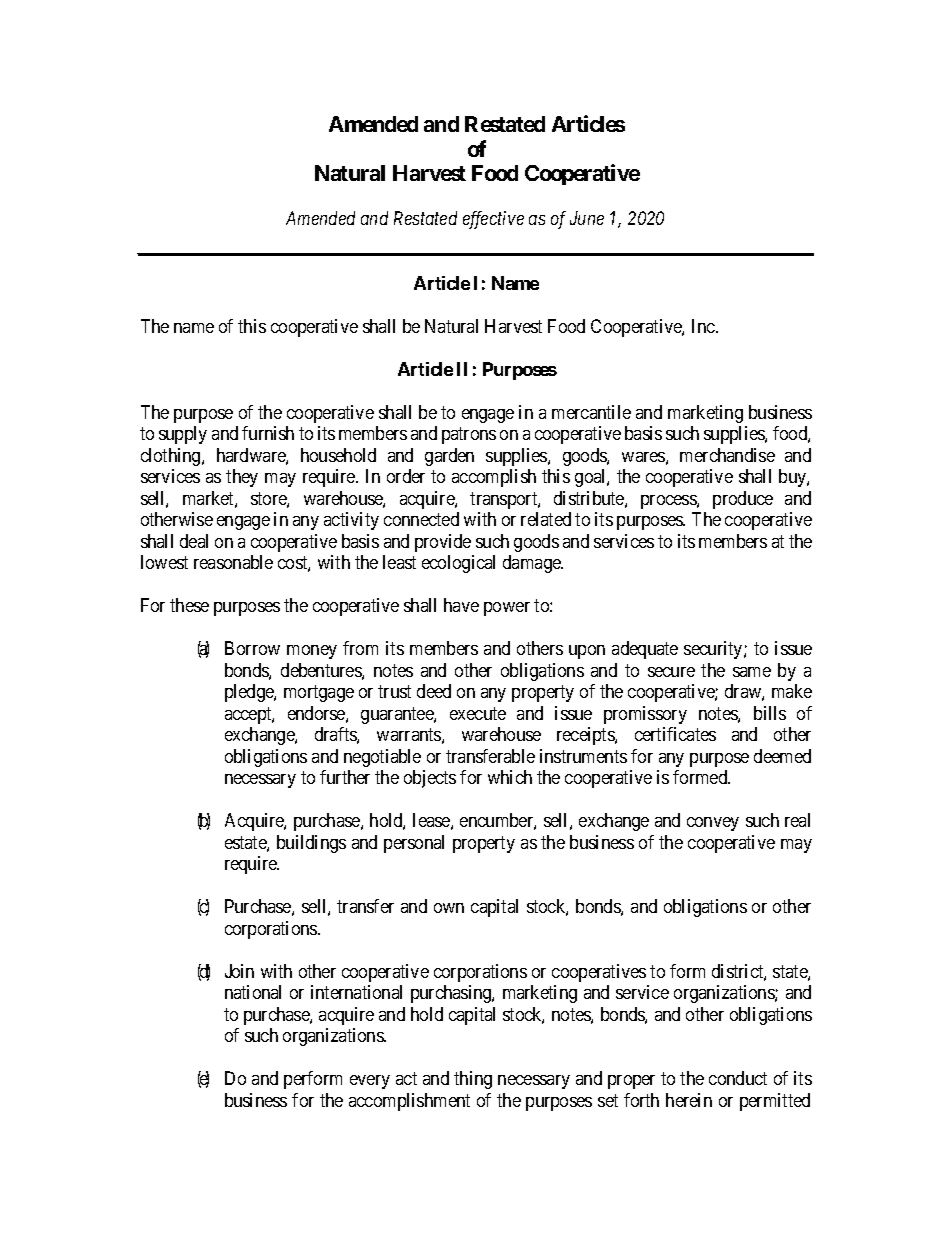 This page has height=1233, width=952. What do you see at coordinates (493, 220) in the page?
I see `effective` at bounding box center [493, 220].
